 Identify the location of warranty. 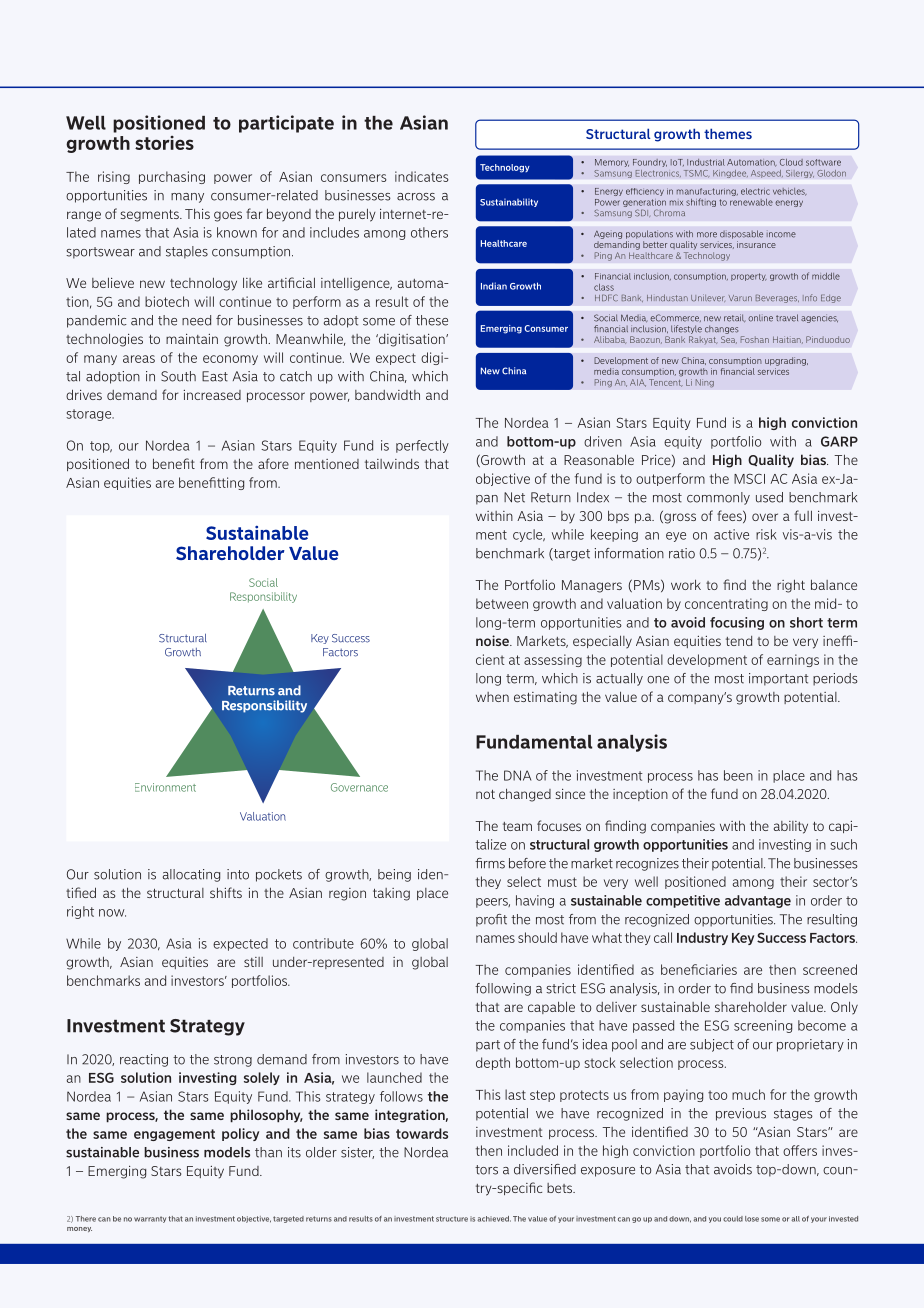
(150, 1219).
